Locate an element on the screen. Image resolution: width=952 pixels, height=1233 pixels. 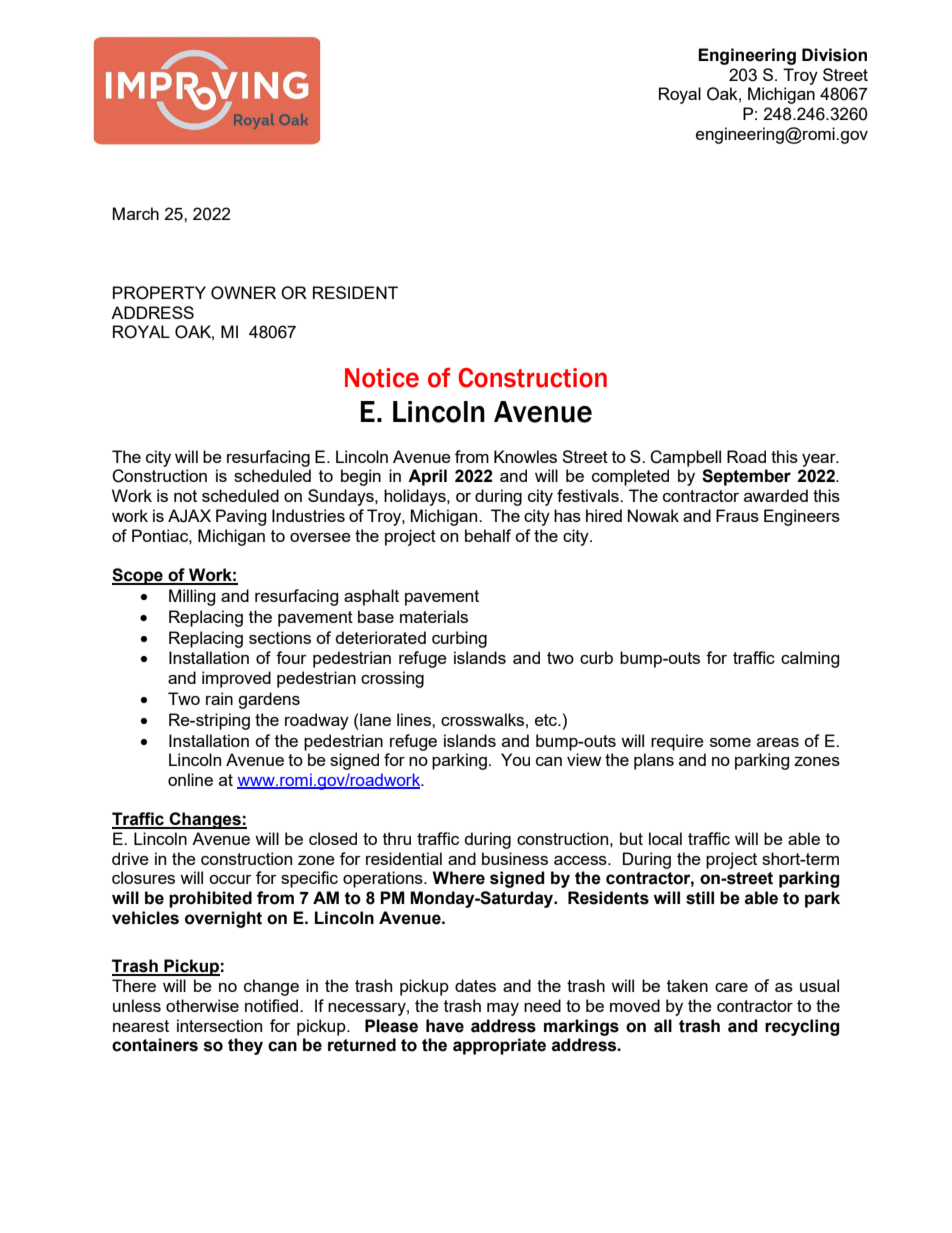
may is located at coordinates (503, 1009).
